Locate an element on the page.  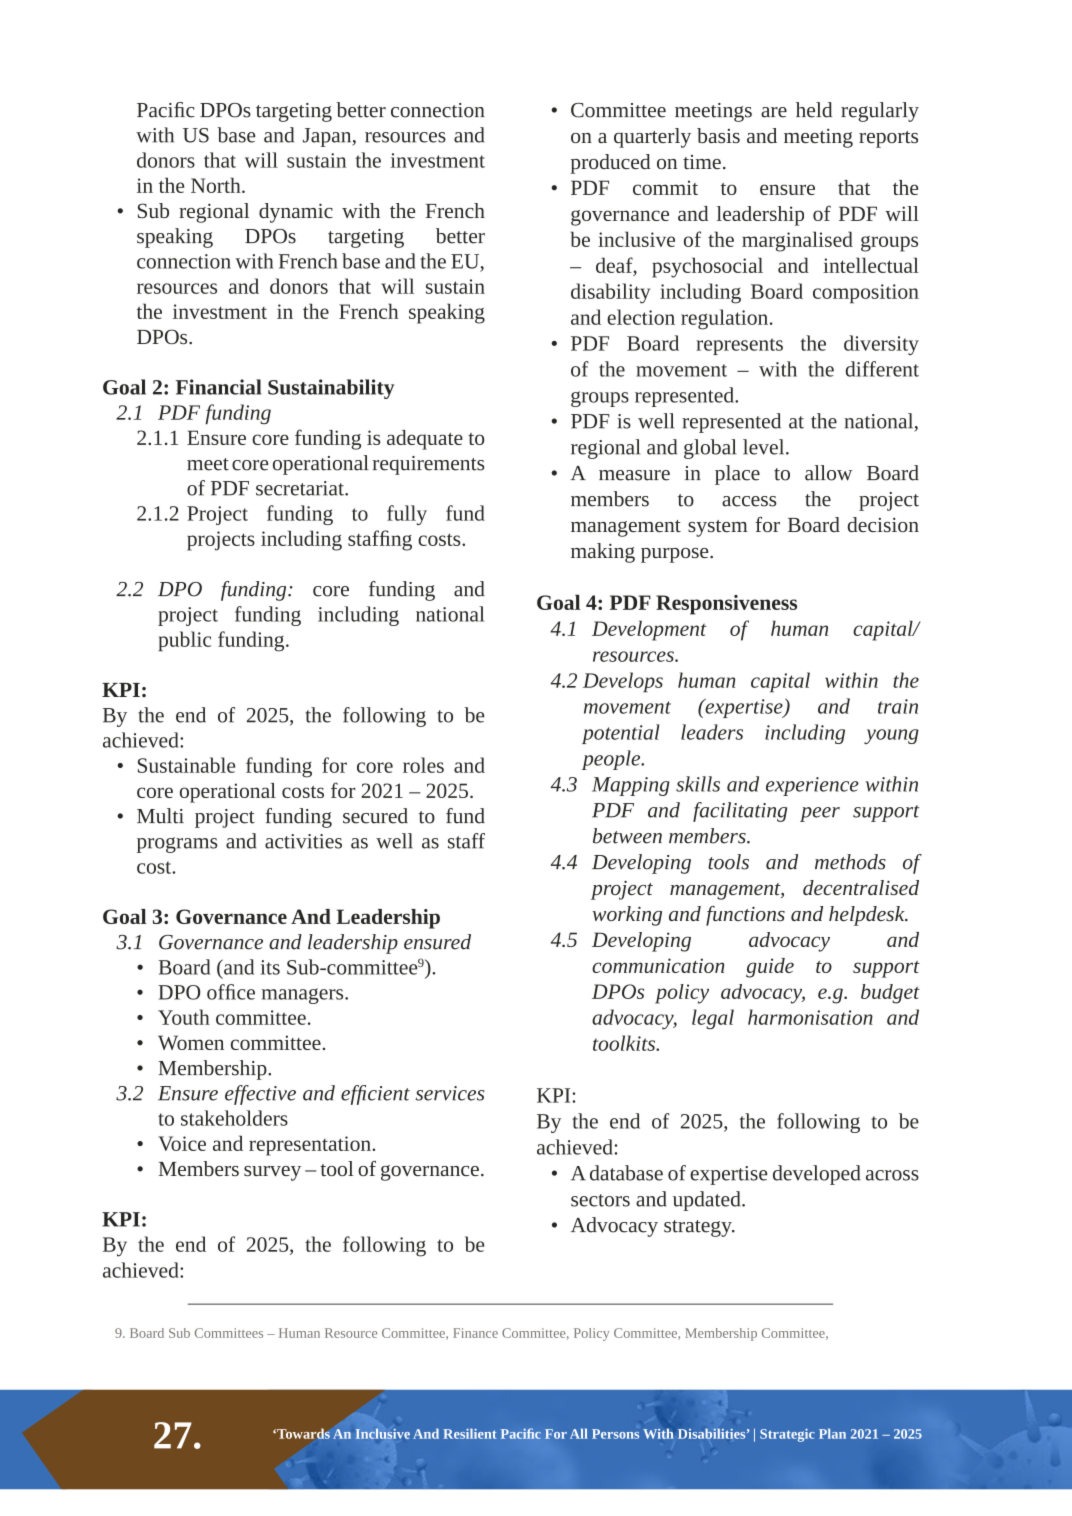
adequate is located at coordinates (425, 440).
